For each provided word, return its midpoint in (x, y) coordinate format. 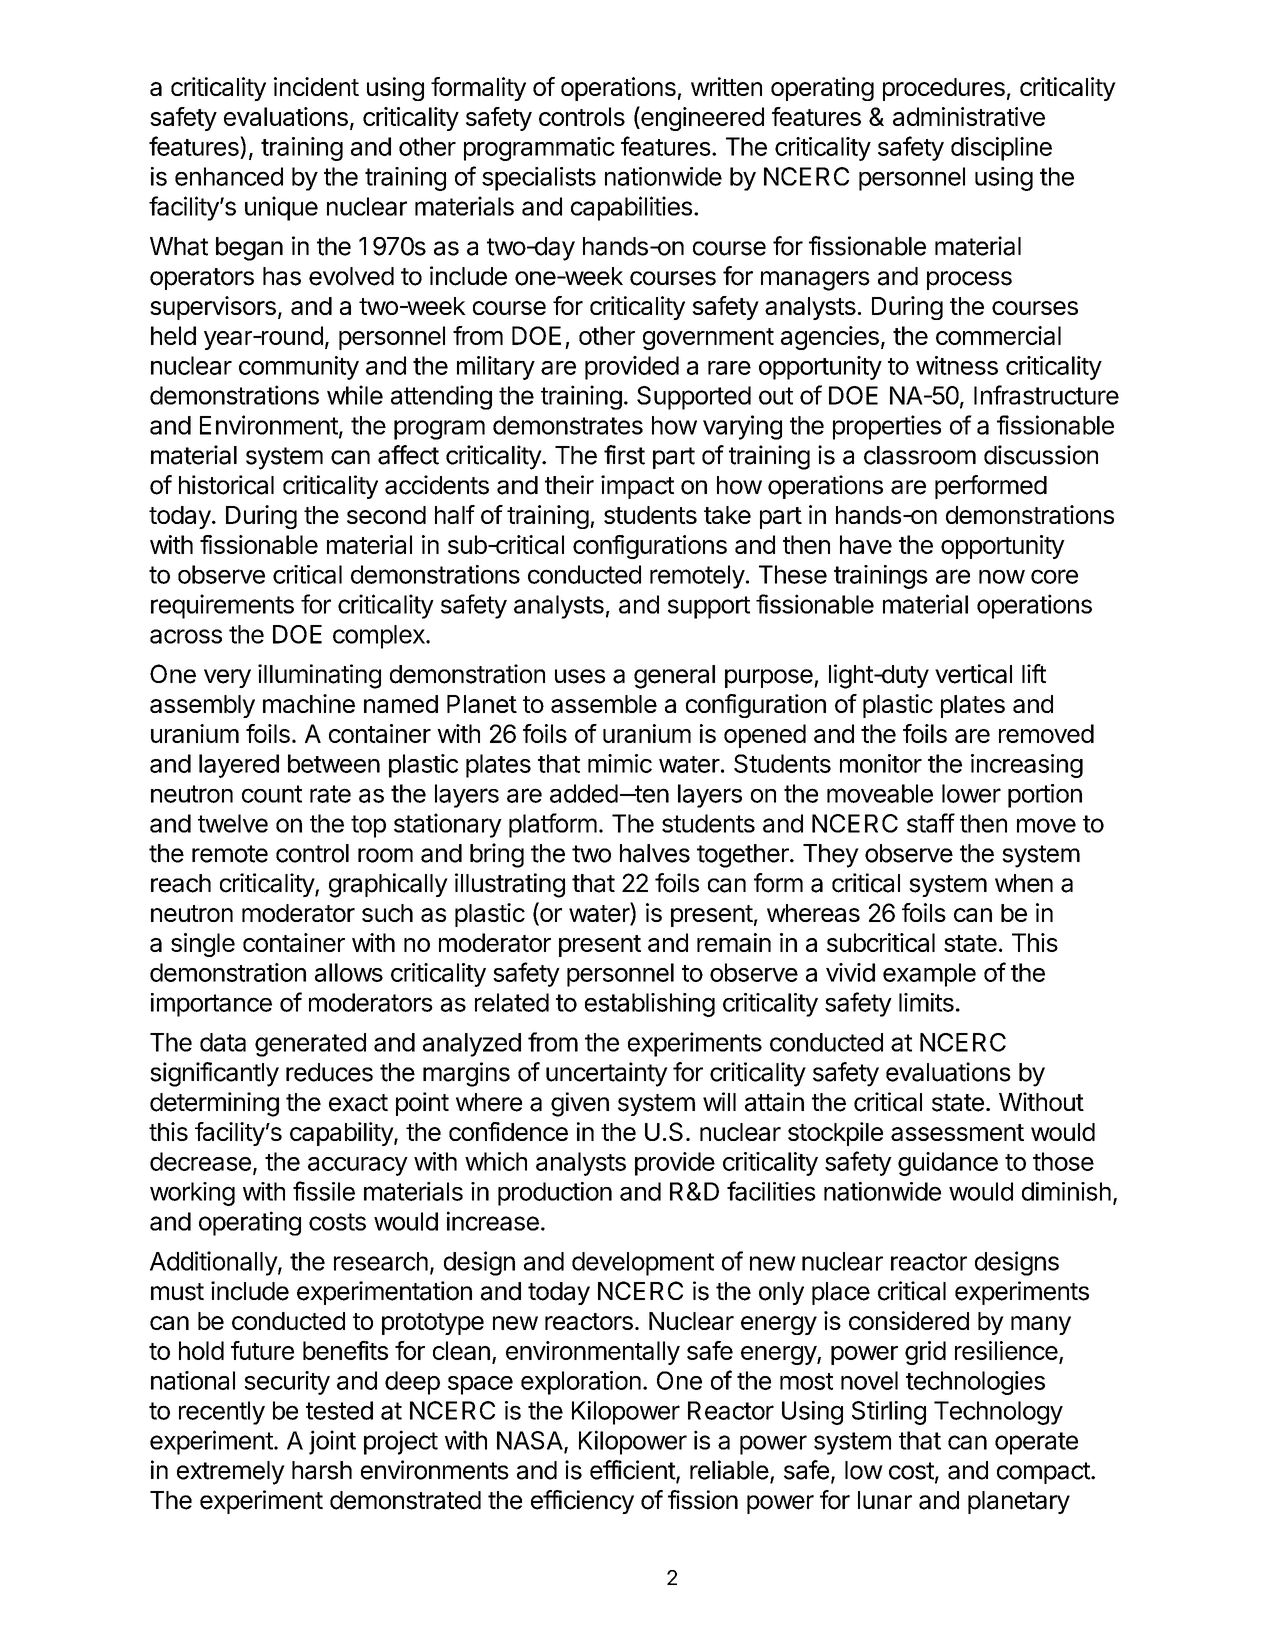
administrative (969, 116)
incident (316, 86)
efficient (633, 1471)
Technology (998, 1413)
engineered (701, 118)
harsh (322, 1470)
